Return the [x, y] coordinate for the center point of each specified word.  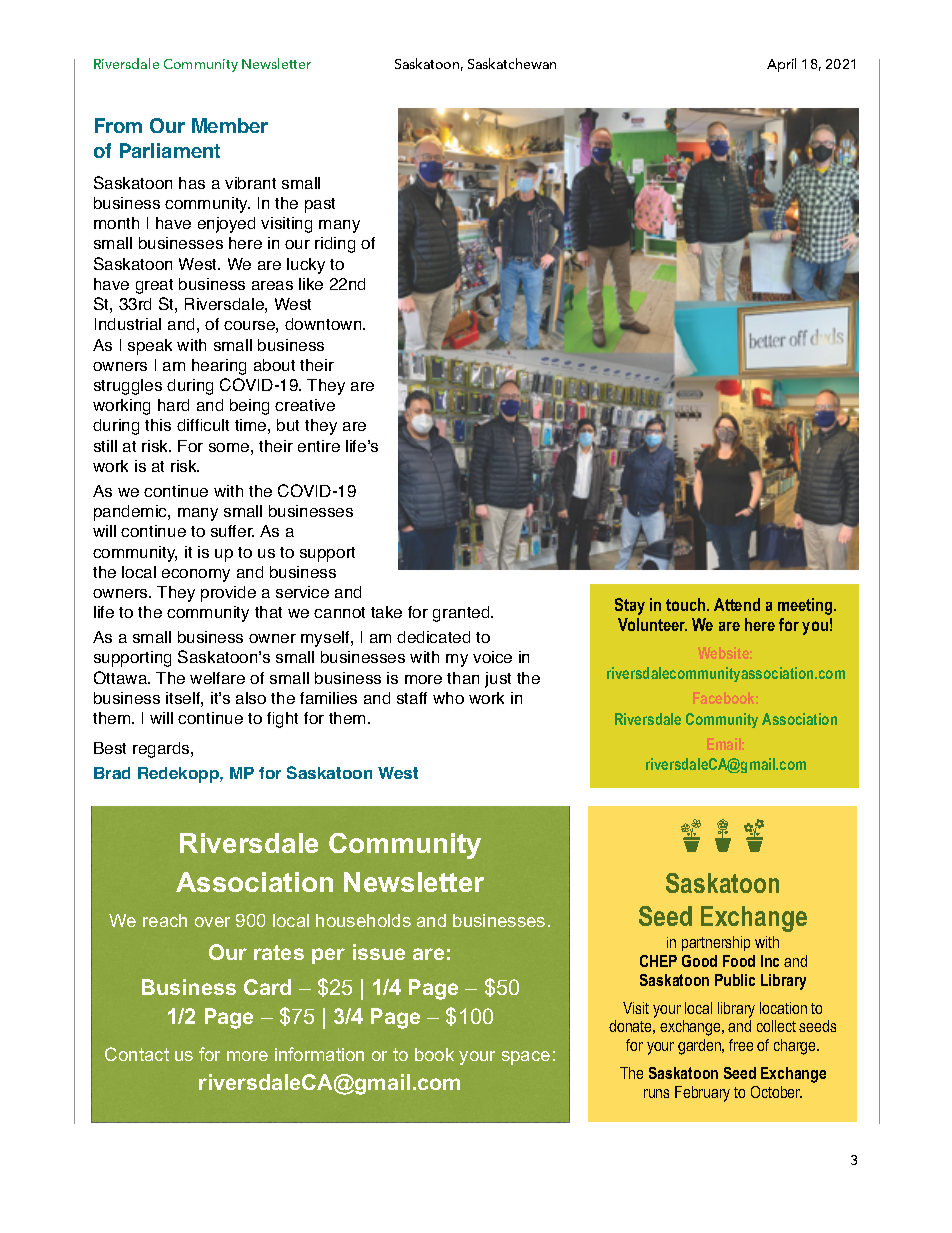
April [781, 65]
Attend [737, 604]
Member [230, 125]
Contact [137, 1054]
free [741, 1045]
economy [196, 575]
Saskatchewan [512, 63]
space [526, 1058]
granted [462, 614]
